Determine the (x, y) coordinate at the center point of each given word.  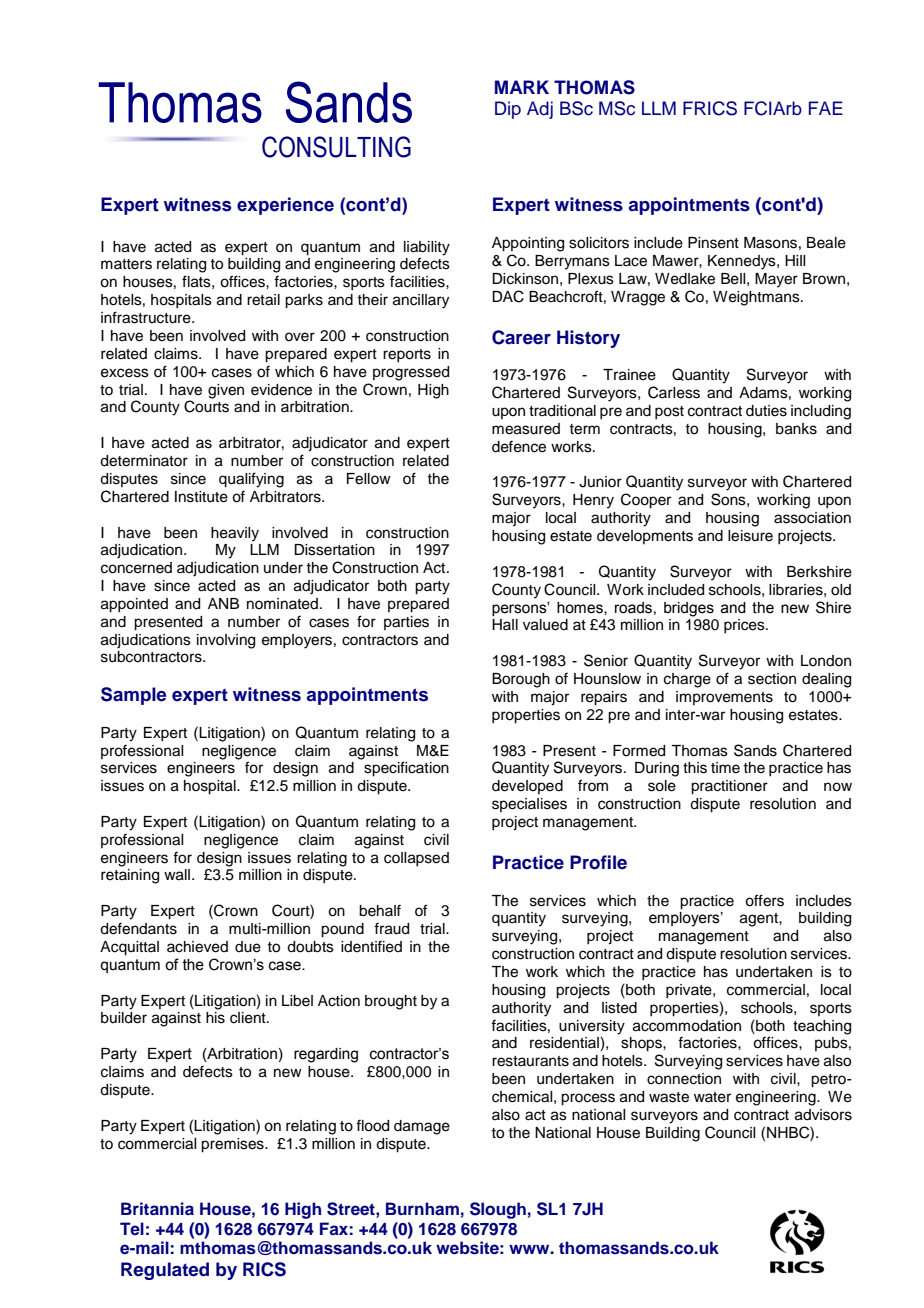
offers (764, 900)
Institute (201, 497)
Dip (508, 110)
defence (519, 446)
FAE (826, 108)
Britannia (157, 1208)
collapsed (416, 859)
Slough (498, 1210)
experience (285, 206)
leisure (750, 536)
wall (177, 875)
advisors (823, 1115)
